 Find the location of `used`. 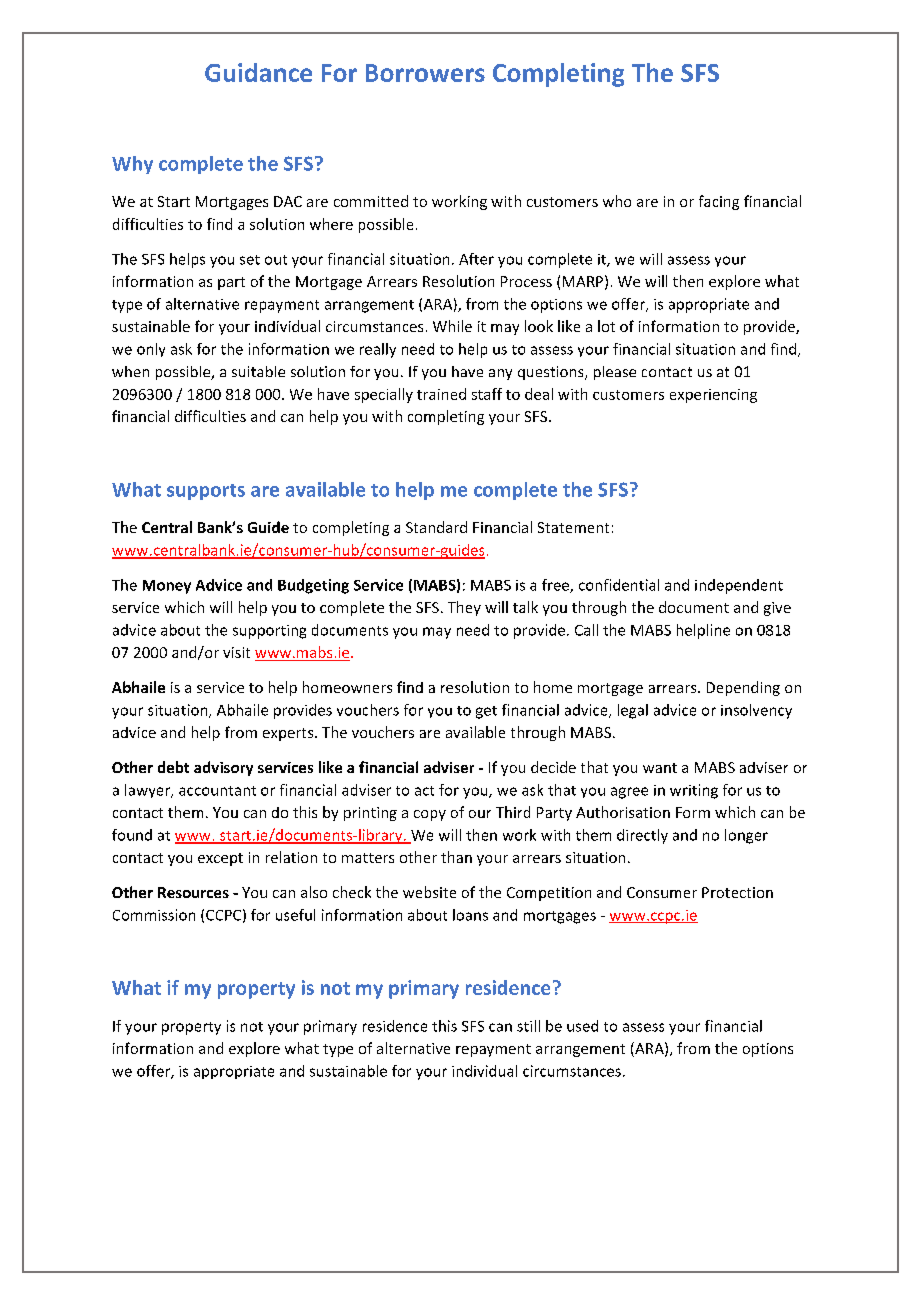

used is located at coordinates (582, 1026).
